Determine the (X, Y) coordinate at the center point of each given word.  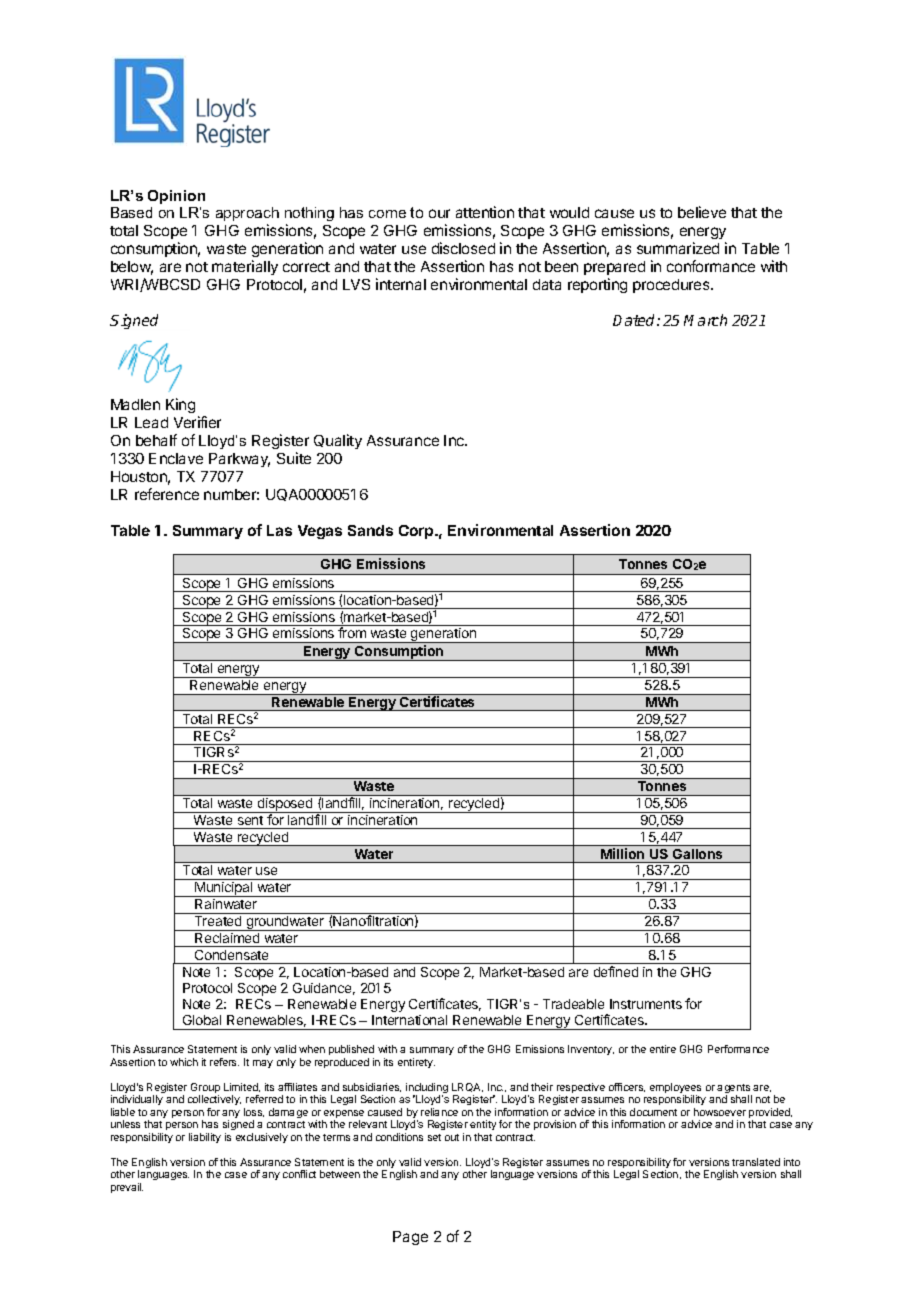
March (705, 320)
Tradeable (573, 1004)
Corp (417, 532)
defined (616, 971)
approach (247, 214)
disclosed (463, 248)
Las (279, 530)
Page (410, 1238)
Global (202, 1020)
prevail (127, 1188)
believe (702, 212)
